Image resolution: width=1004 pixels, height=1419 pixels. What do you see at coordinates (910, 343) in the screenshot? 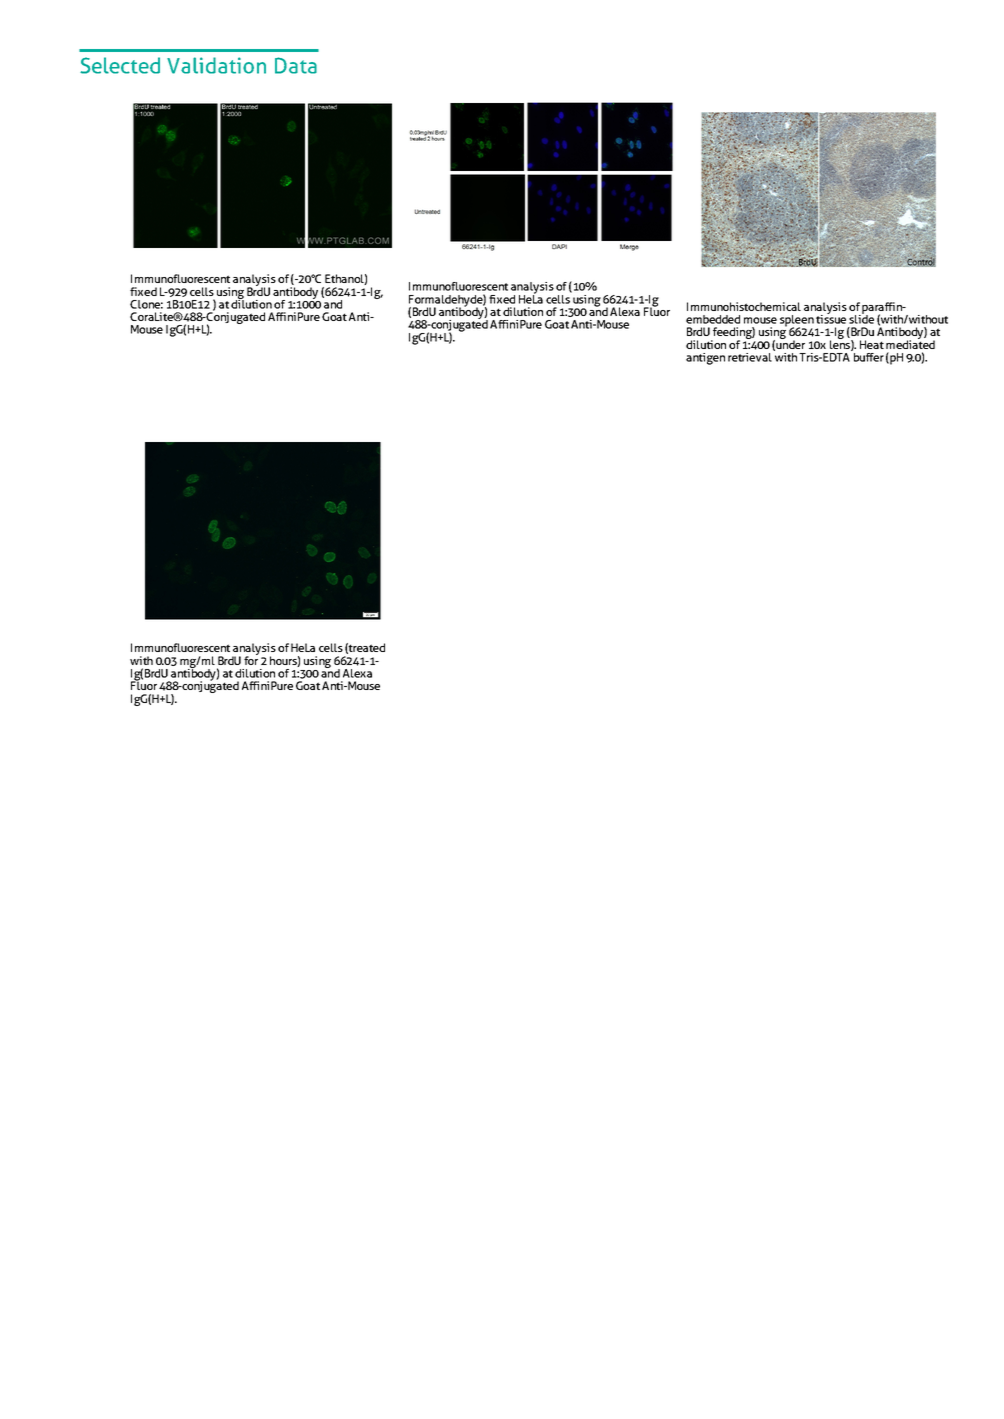
I see `mediated` at bounding box center [910, 343].
